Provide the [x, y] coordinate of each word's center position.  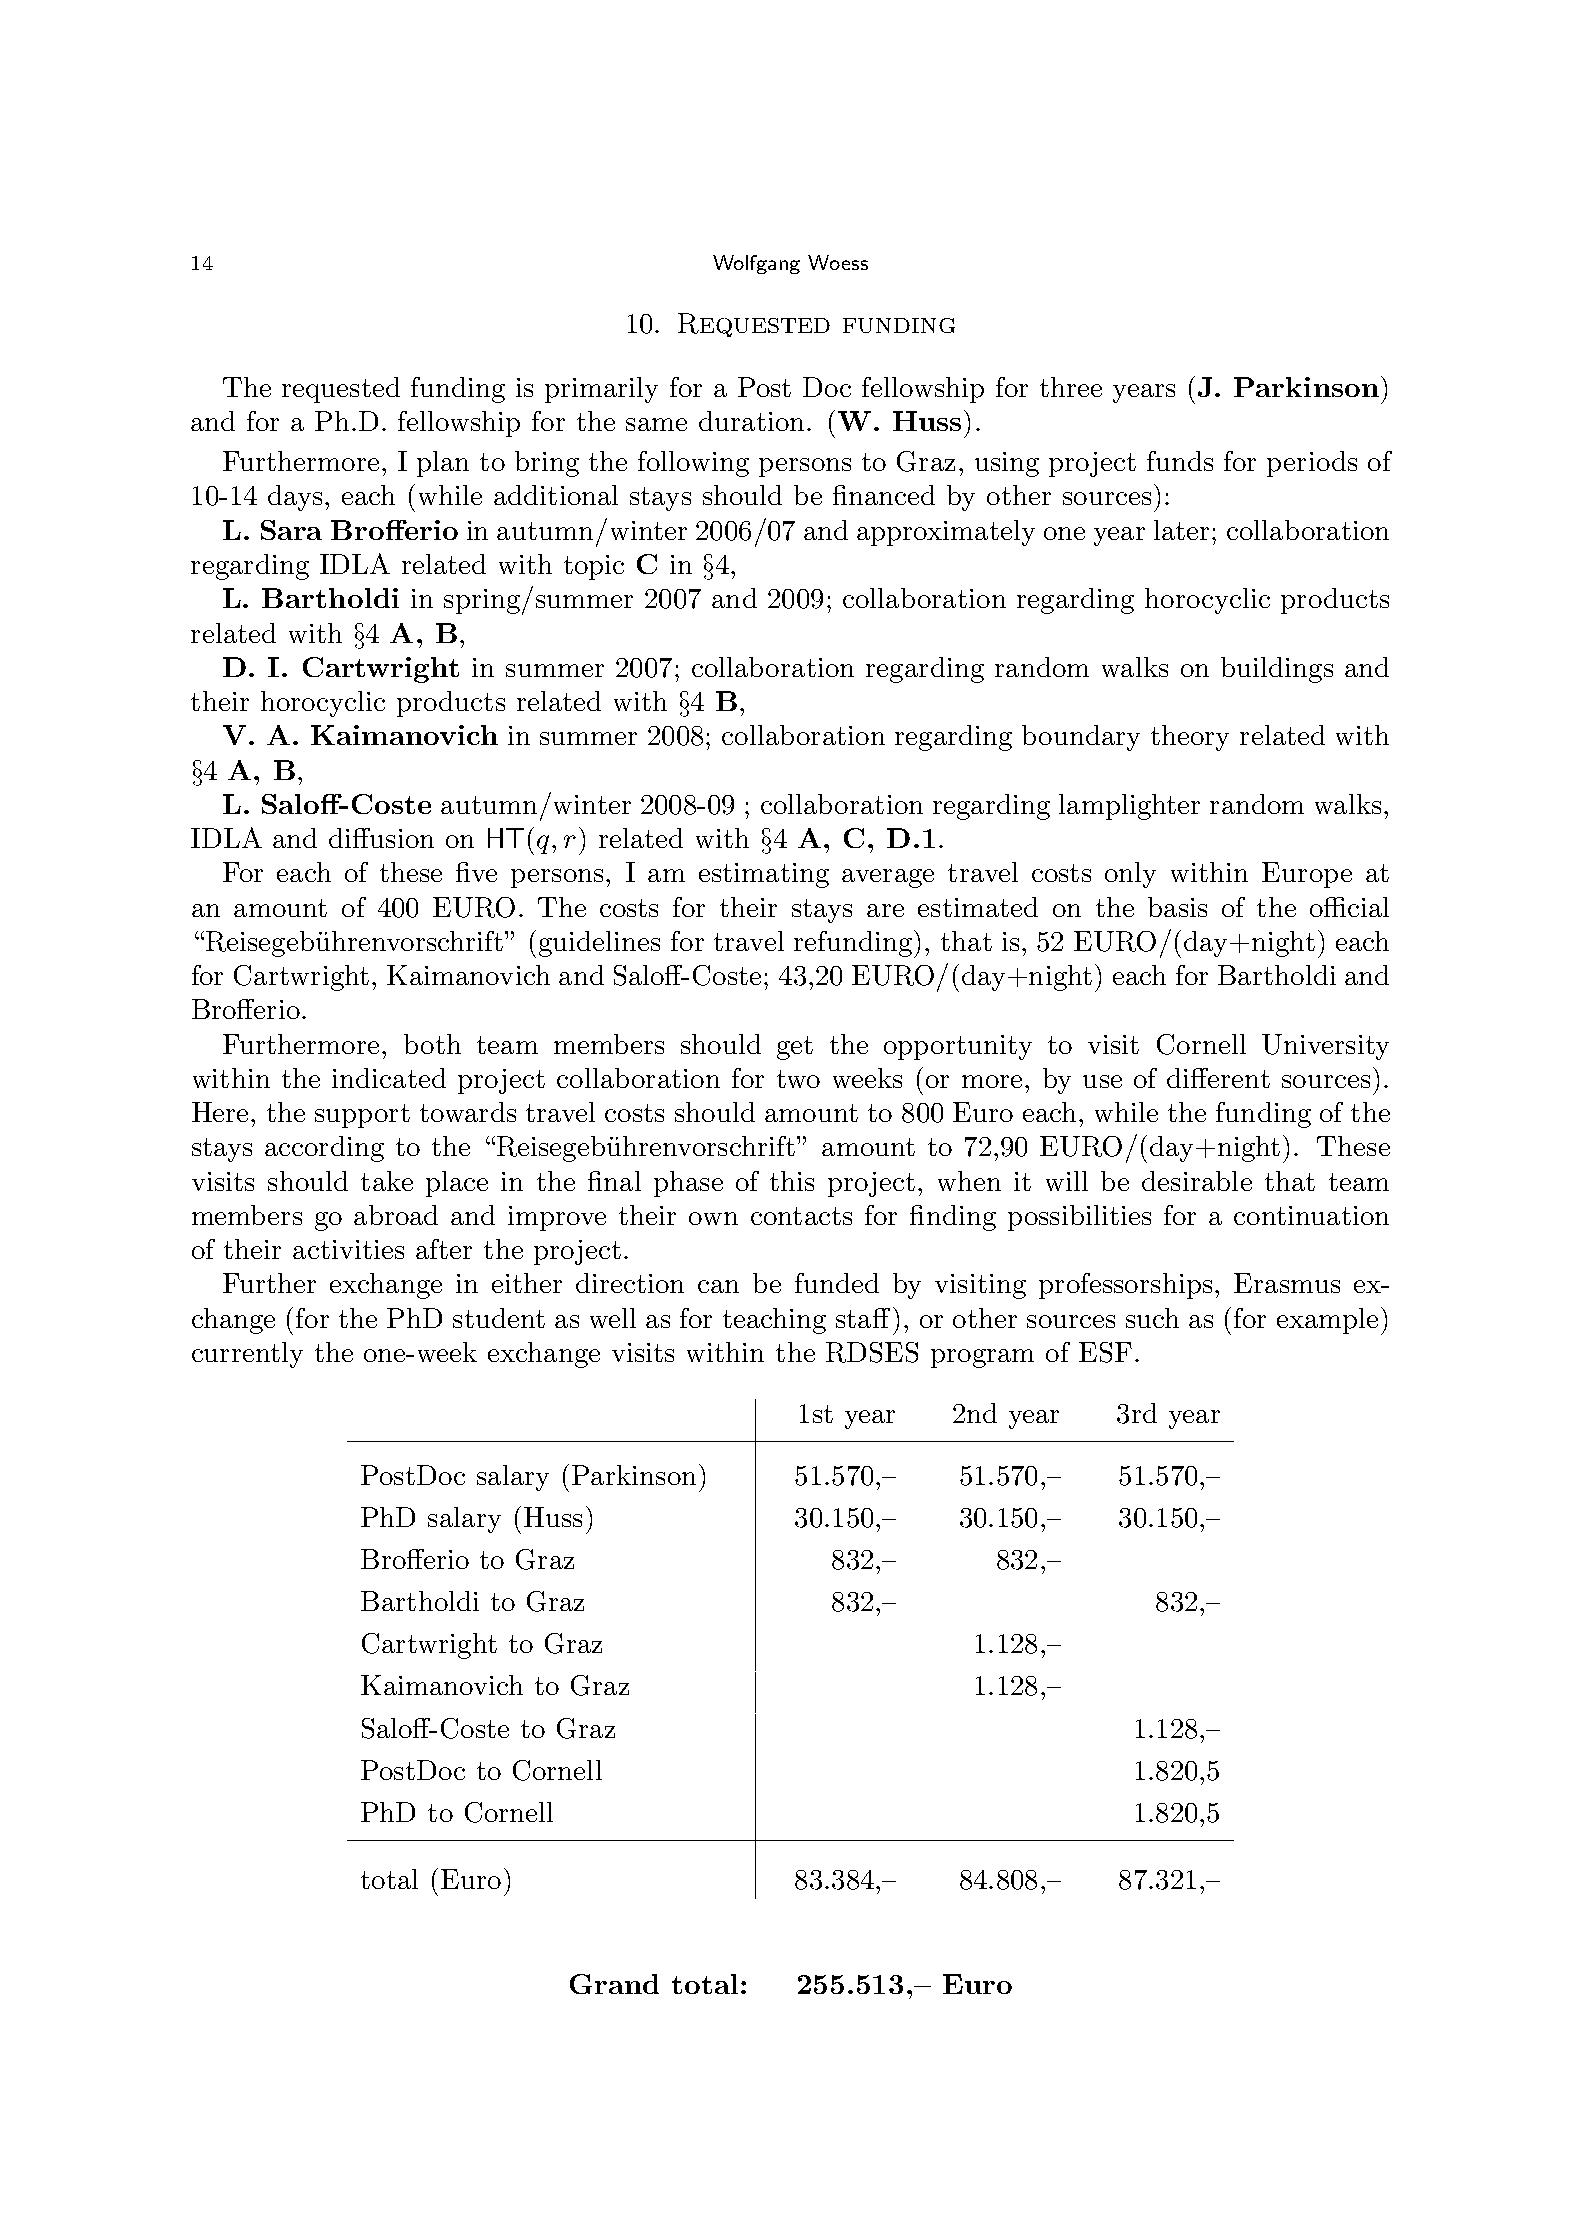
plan [443, 464]
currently [247, 1355]
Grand [614, 1984]
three [1071, 387]
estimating [764, 875]
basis [1177, 907]
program [982, 1358]
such [1152, 1318]
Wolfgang [756, 264]
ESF [1105, 1352]
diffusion [381, 838]
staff [863, 1318]
